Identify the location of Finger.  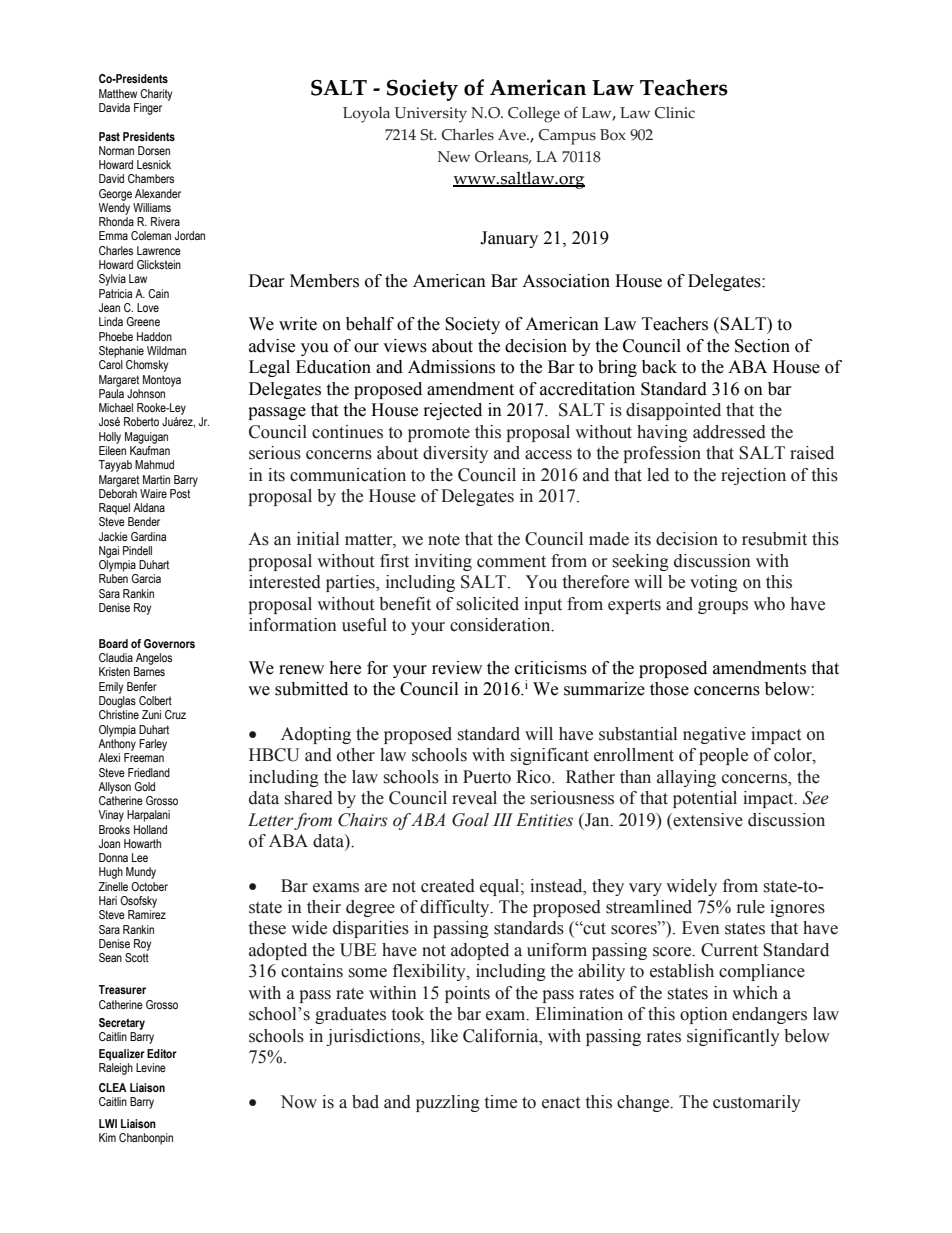
(148, 109).
